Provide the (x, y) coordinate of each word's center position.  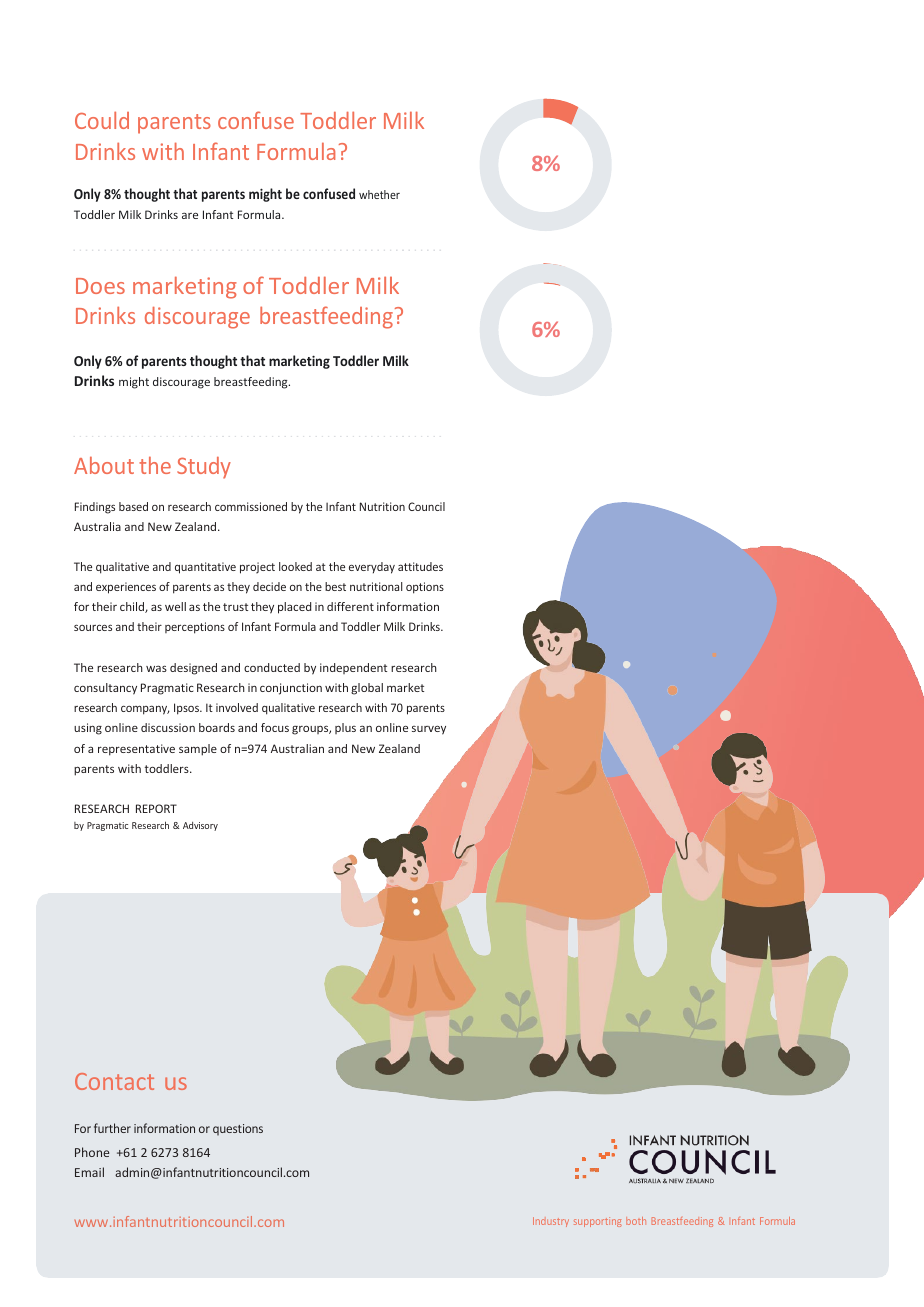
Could (102, 120)
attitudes (420, 566)
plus (345, 728)
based (133, 506)
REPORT (156, 808)
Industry (551, 1222)
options (425, 588)
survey (429, 730)
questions (238, 1130)
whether (379, 194)
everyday (372, 568)
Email (89, 1172)
